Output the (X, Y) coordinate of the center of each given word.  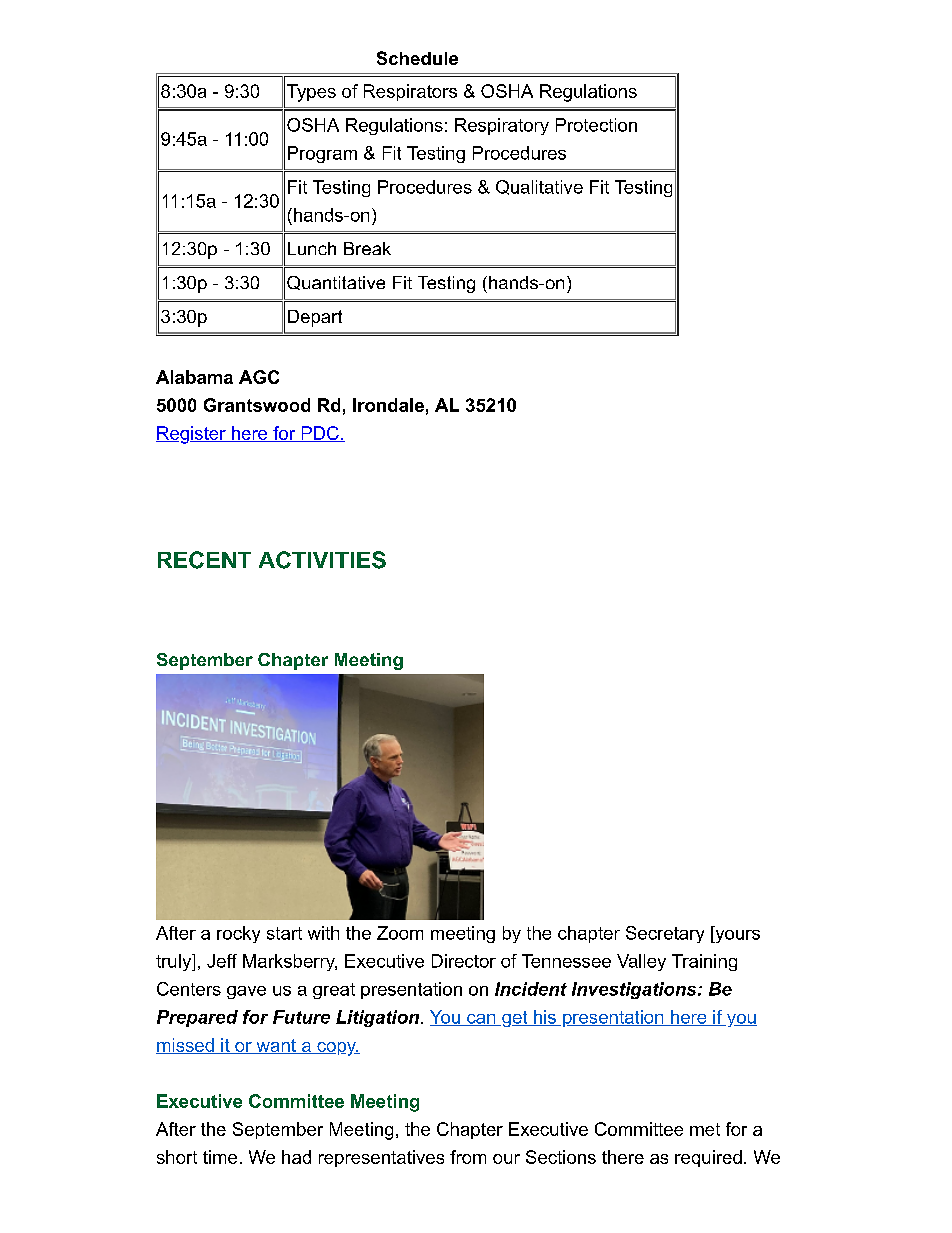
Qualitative (539, 187)
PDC (320, 434)
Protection (596, 125)
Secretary (665, 934)
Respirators (410, 92)
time (220, 1157)
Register (192, 435)
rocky (238, 934)
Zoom (400, 933)
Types (311, 93)
